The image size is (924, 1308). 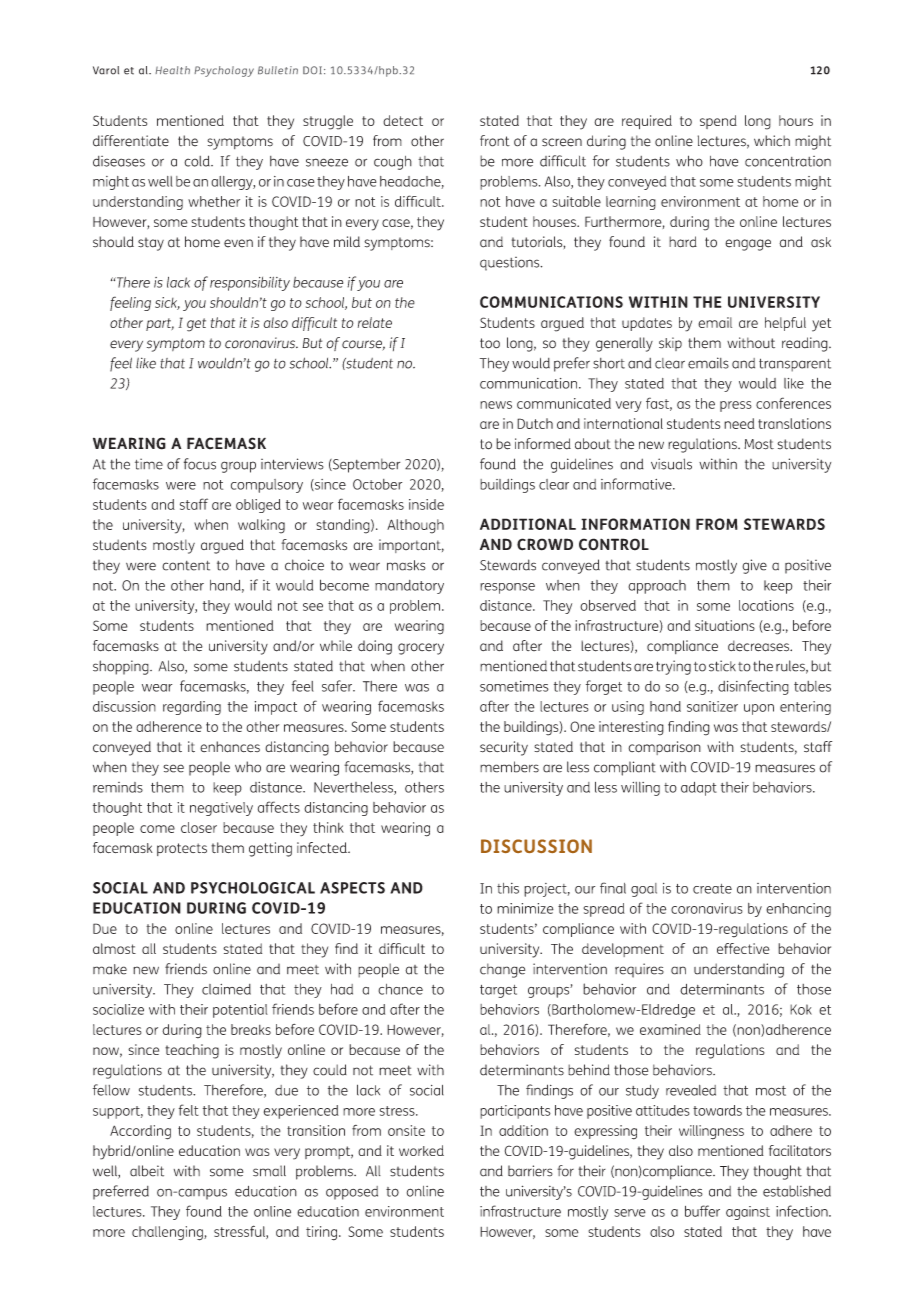 What do you see at coordinates (743, 948) in the screenshot?
I see `effective` at bounding box center [743, 948].
